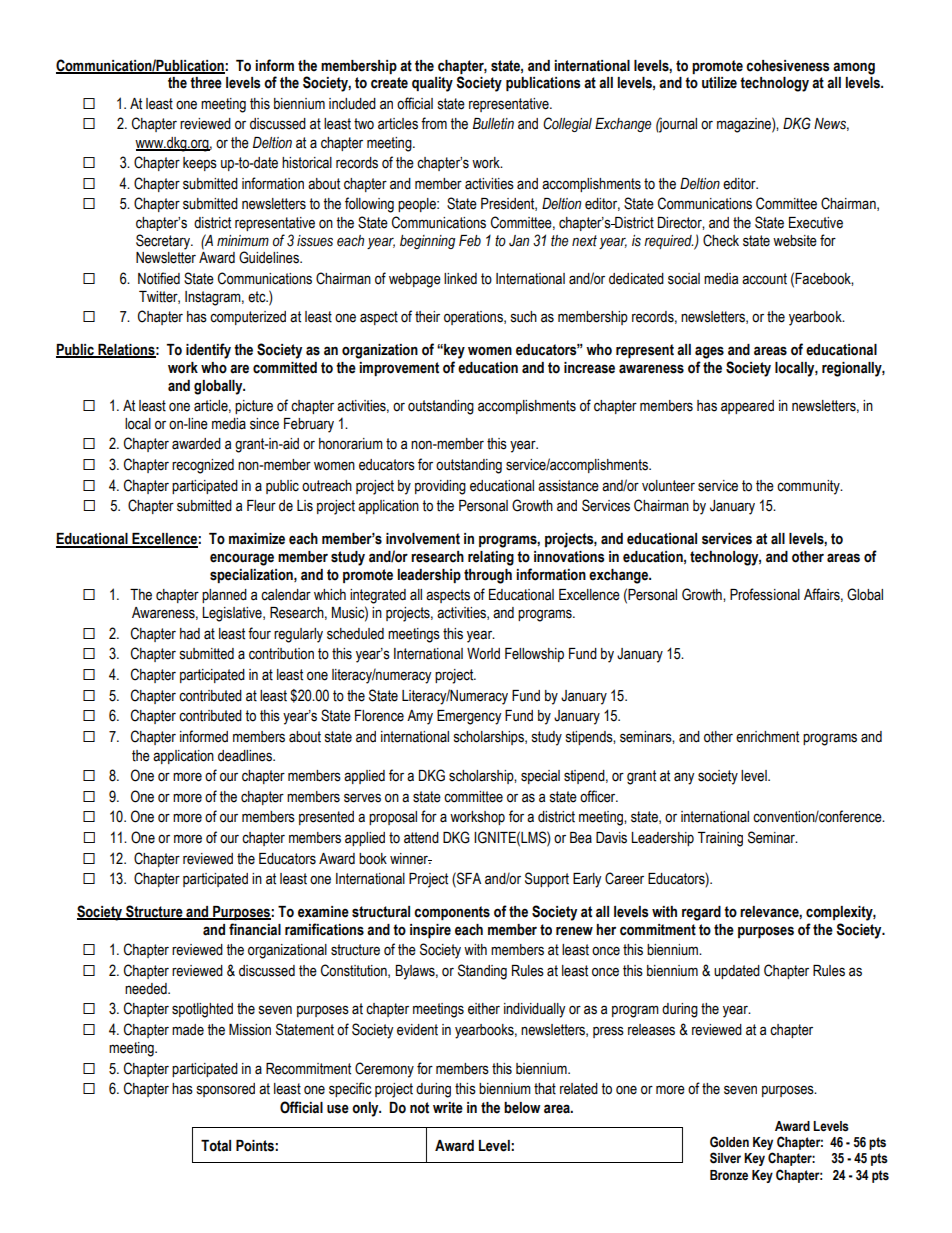 This document has height=1233, width=952. I want to click on Bulletin, so click(493, 124).
